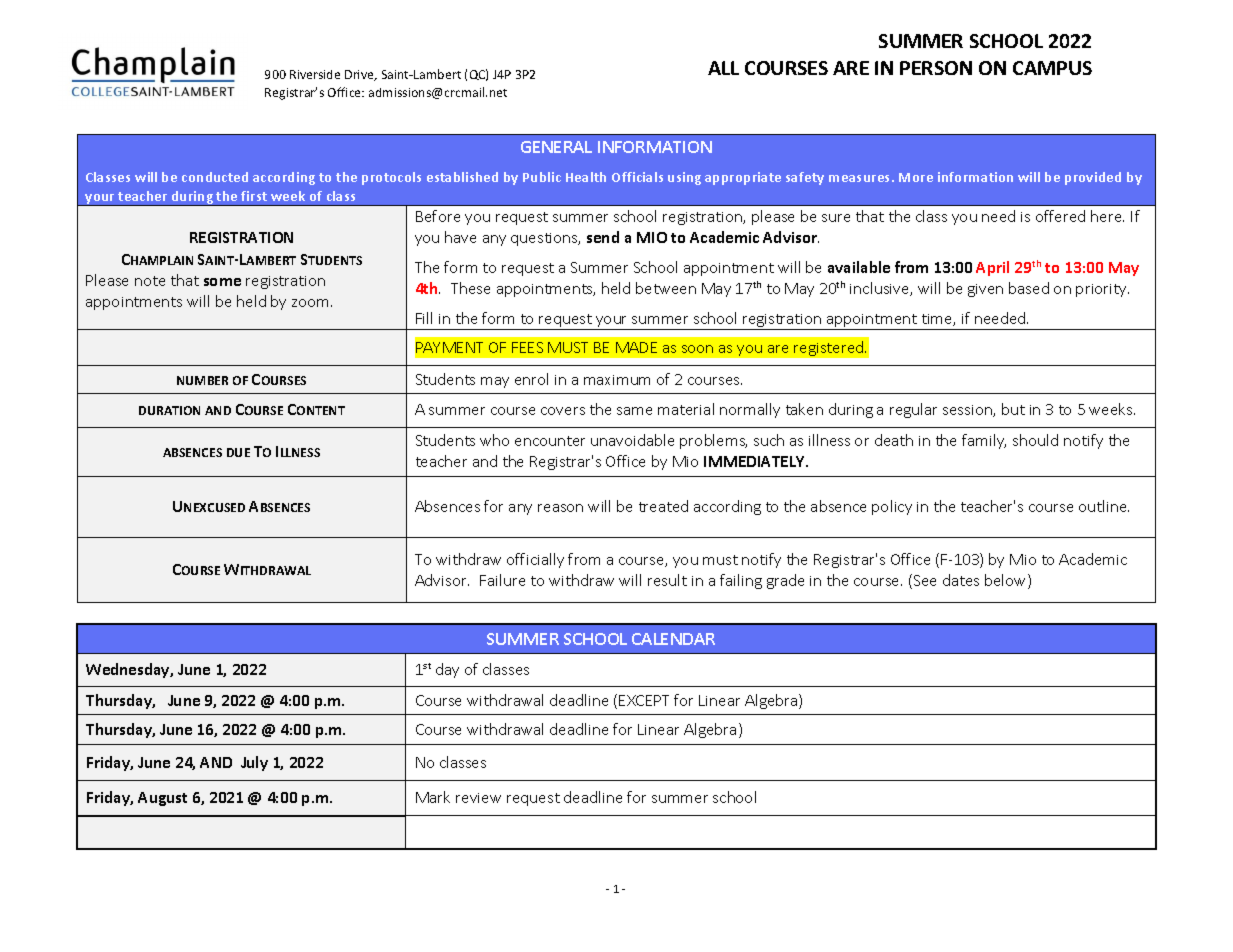 The width and height of the document is (1233, 952). What do you see at coordinates (556, 147) in the document?
I see `GENERAL` at bounding box center [556, 147].
